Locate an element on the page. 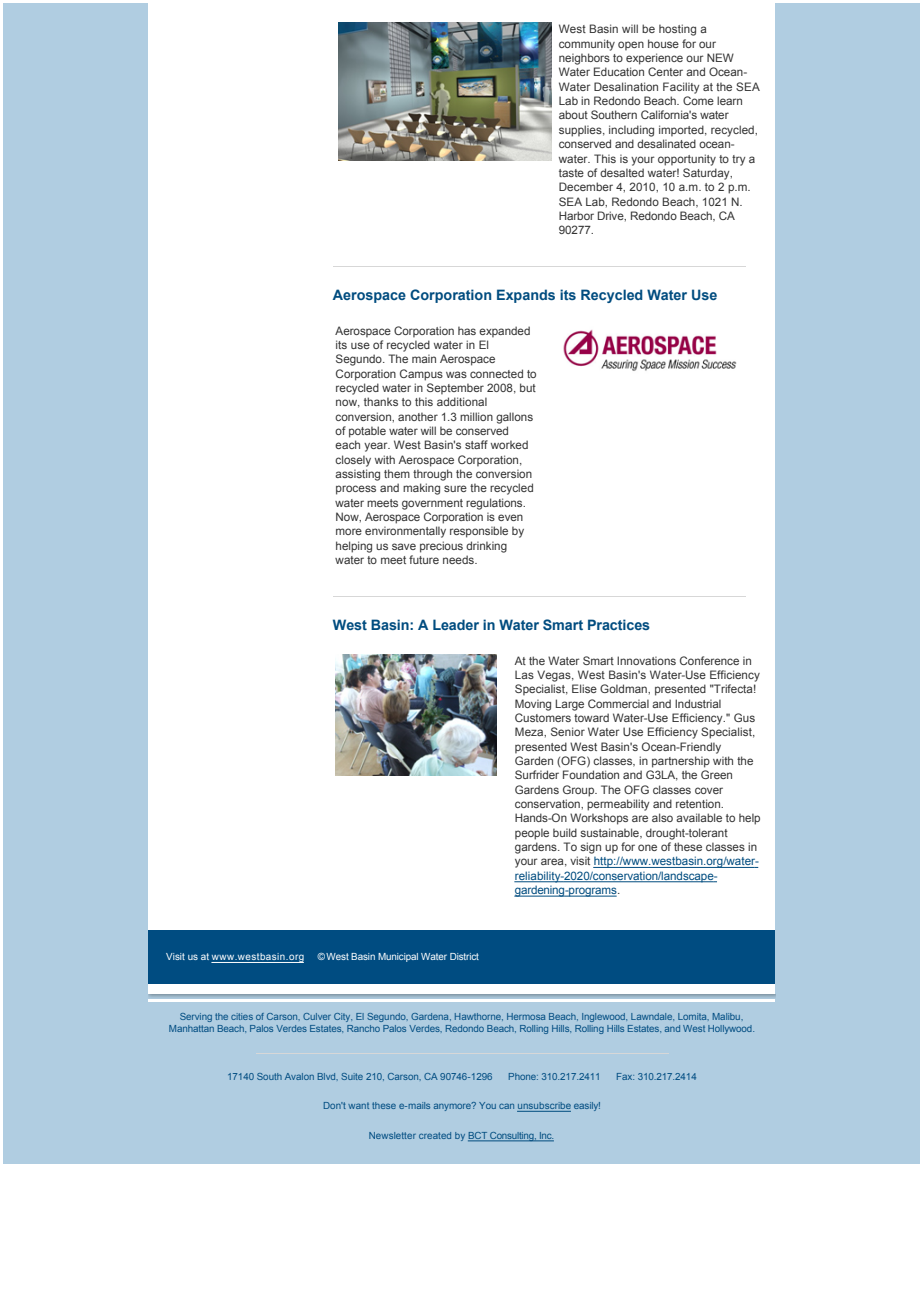 Image resolution: width=924 pixels, height=1308 pixels. Practices is located at coordinates (619, 624).
